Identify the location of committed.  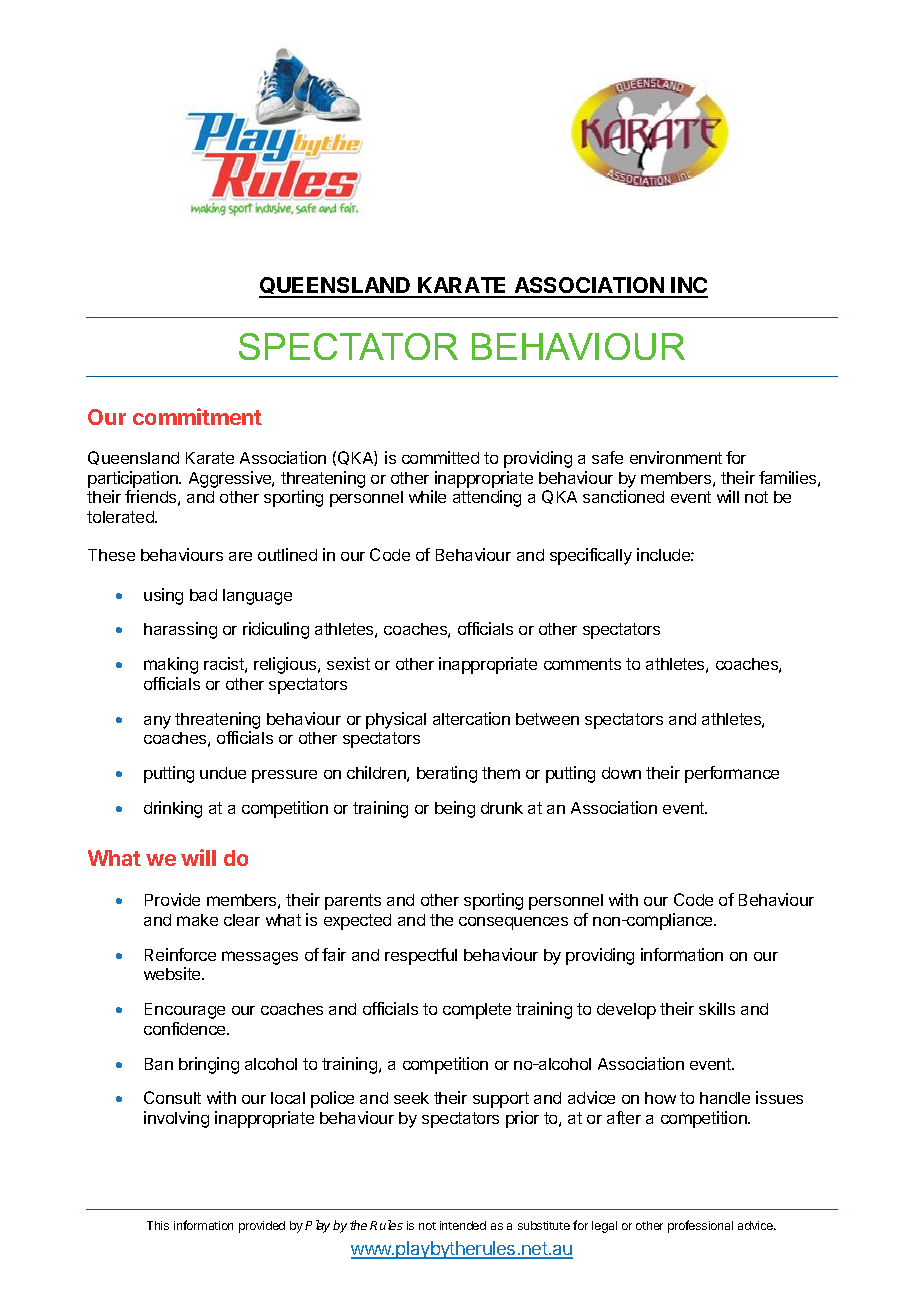
(440, 457).
